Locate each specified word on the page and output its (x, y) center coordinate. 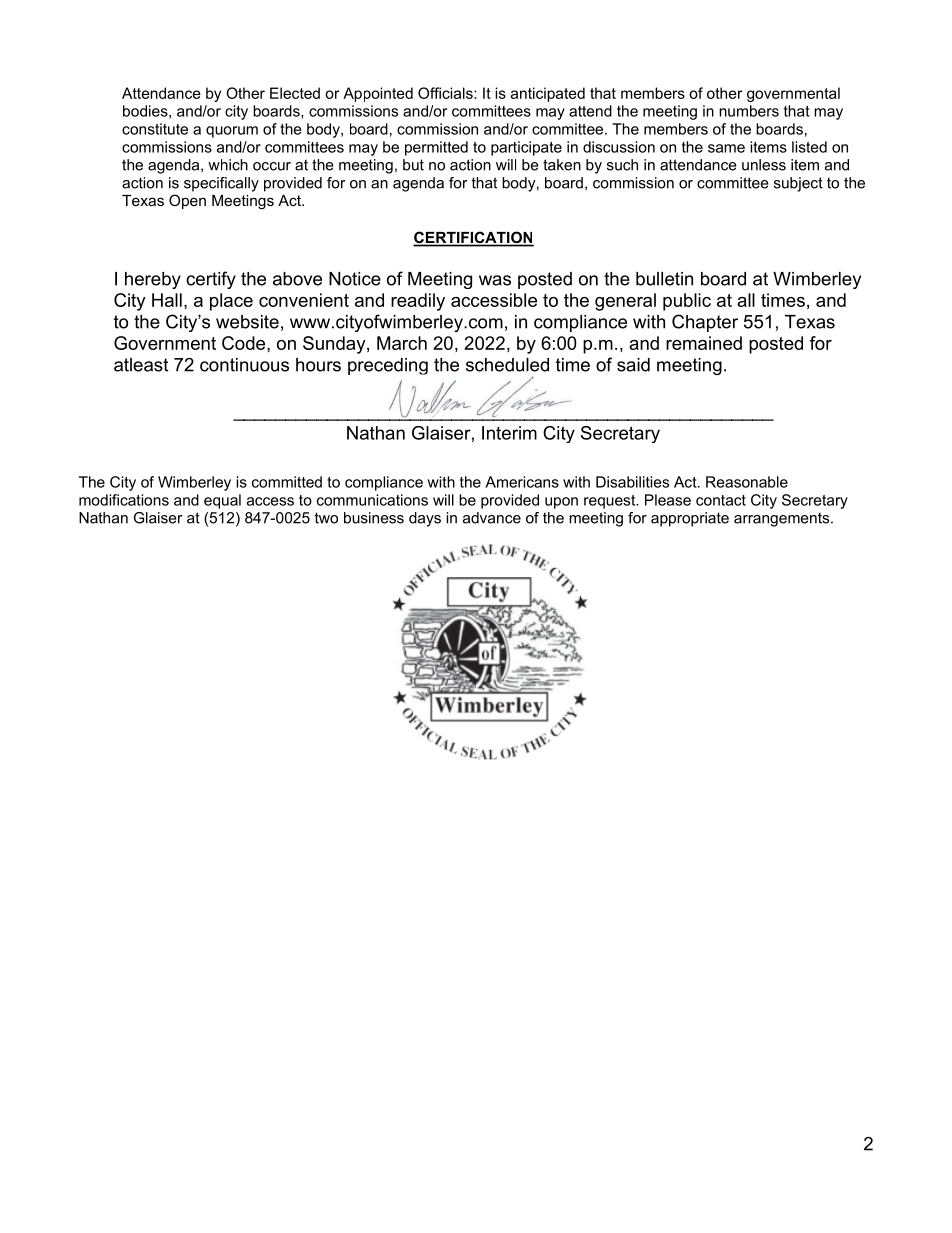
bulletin (664, 279)
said (633, 365)
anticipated (548, 94)
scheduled (507, 365)
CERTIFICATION (473, 238)
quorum (232, 132)
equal (222, 501)
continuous (244, 365)
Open (187, 201)
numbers (749, 111)
